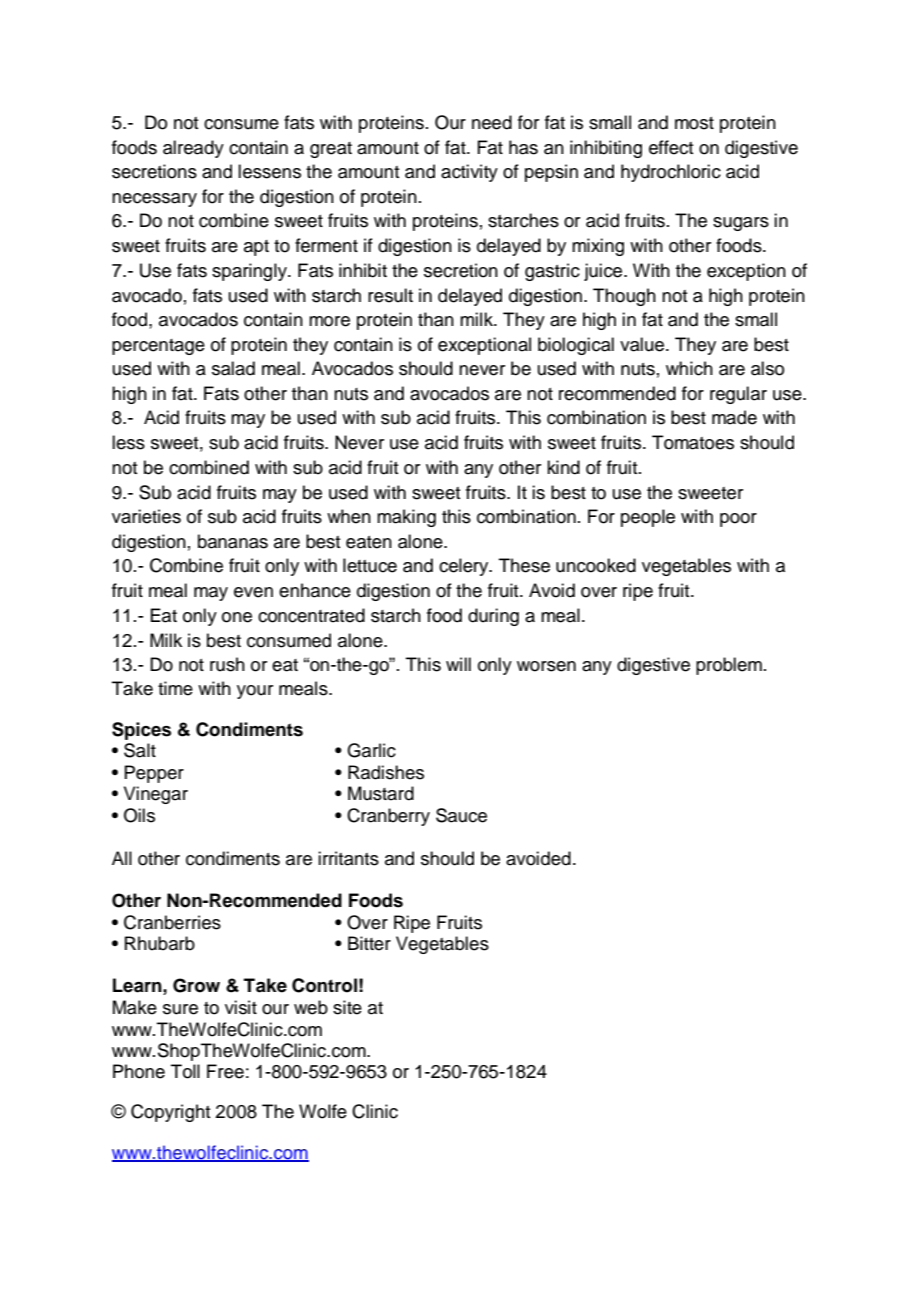 The image size is (924, 1307). What do you see at coordinates (469, 173) in the image?
I see `activity` at bounding box center [469, 173].
